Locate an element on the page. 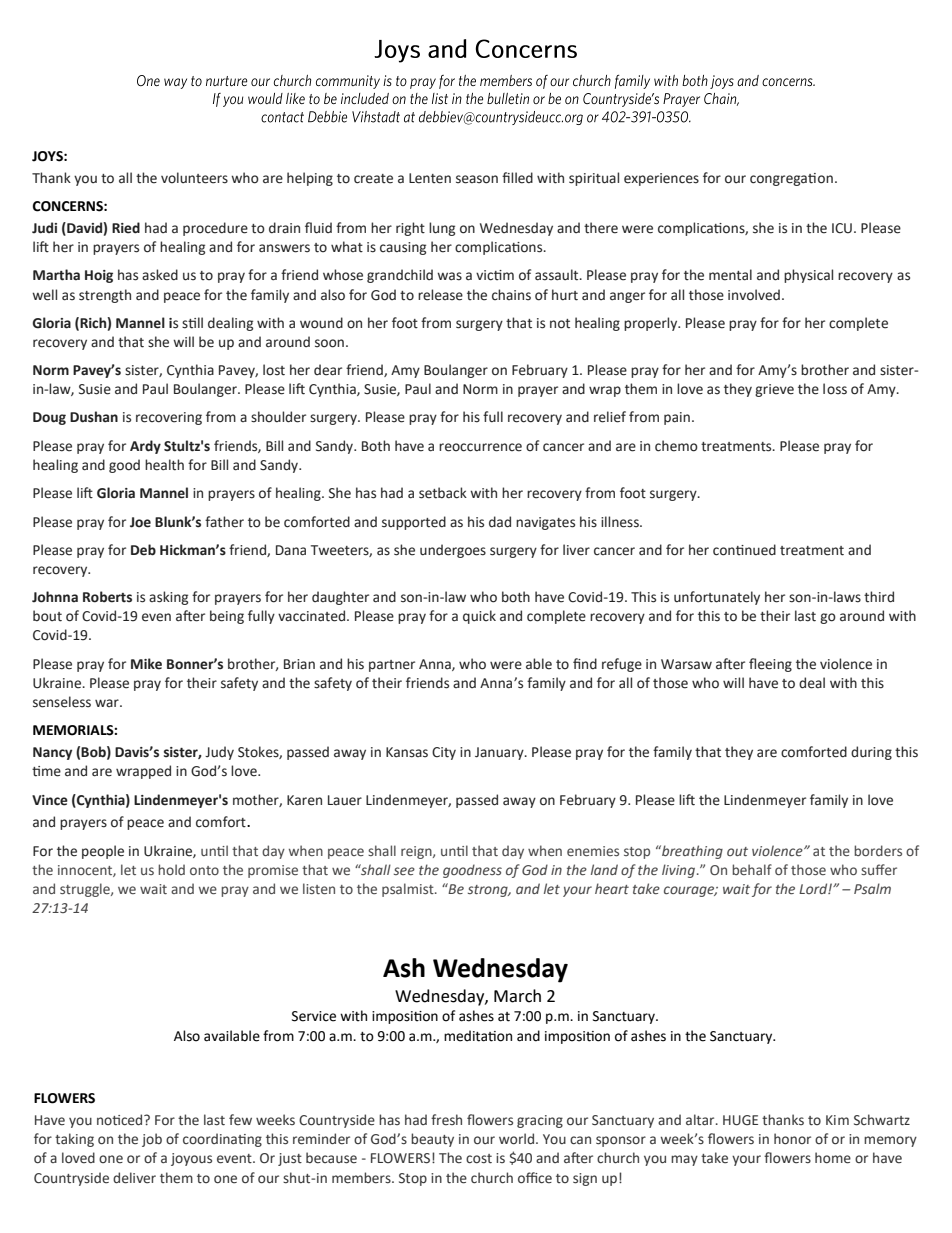  fleeing is located at coordinates (770, 665).
